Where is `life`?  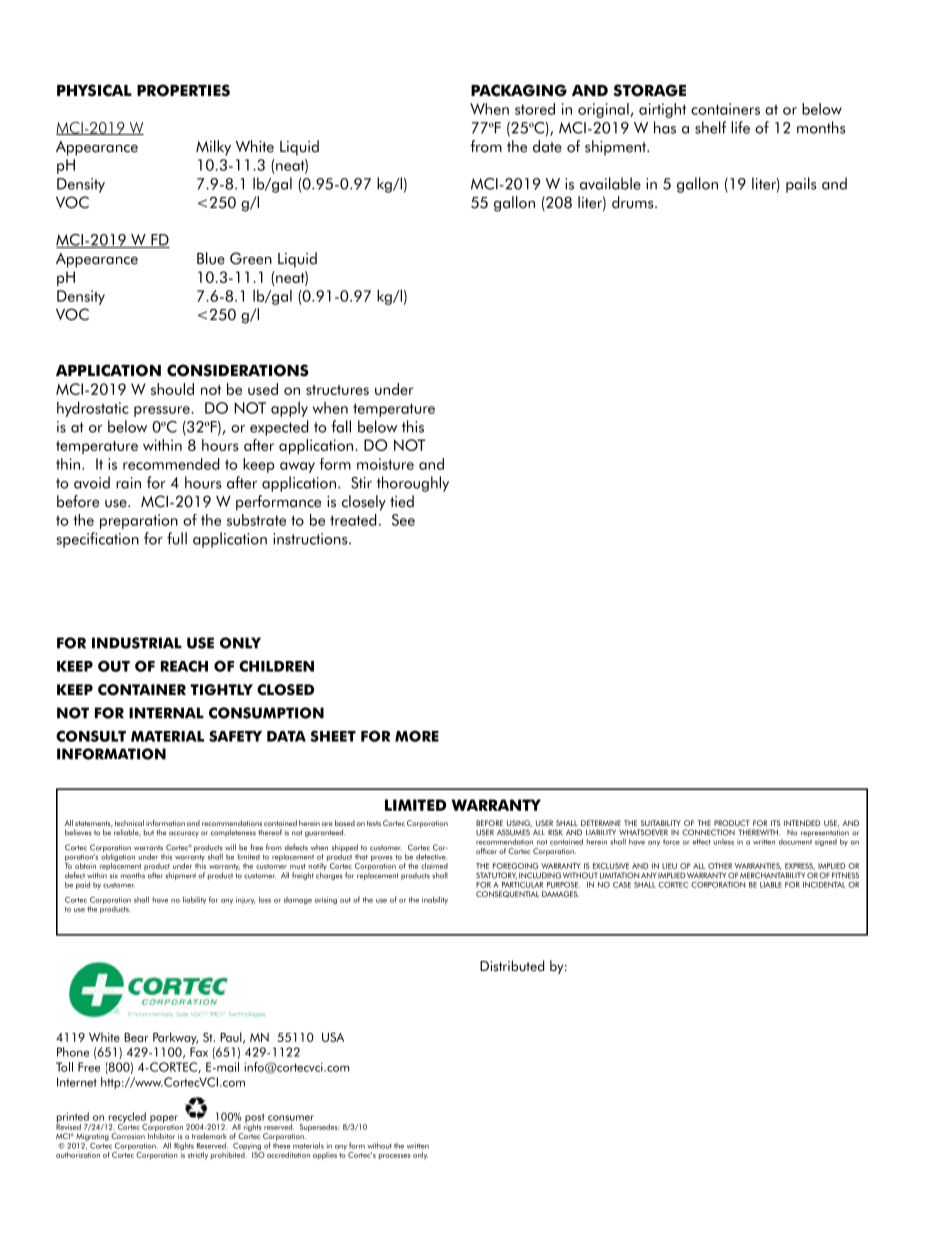
life is located at coordinates (740, 127).
